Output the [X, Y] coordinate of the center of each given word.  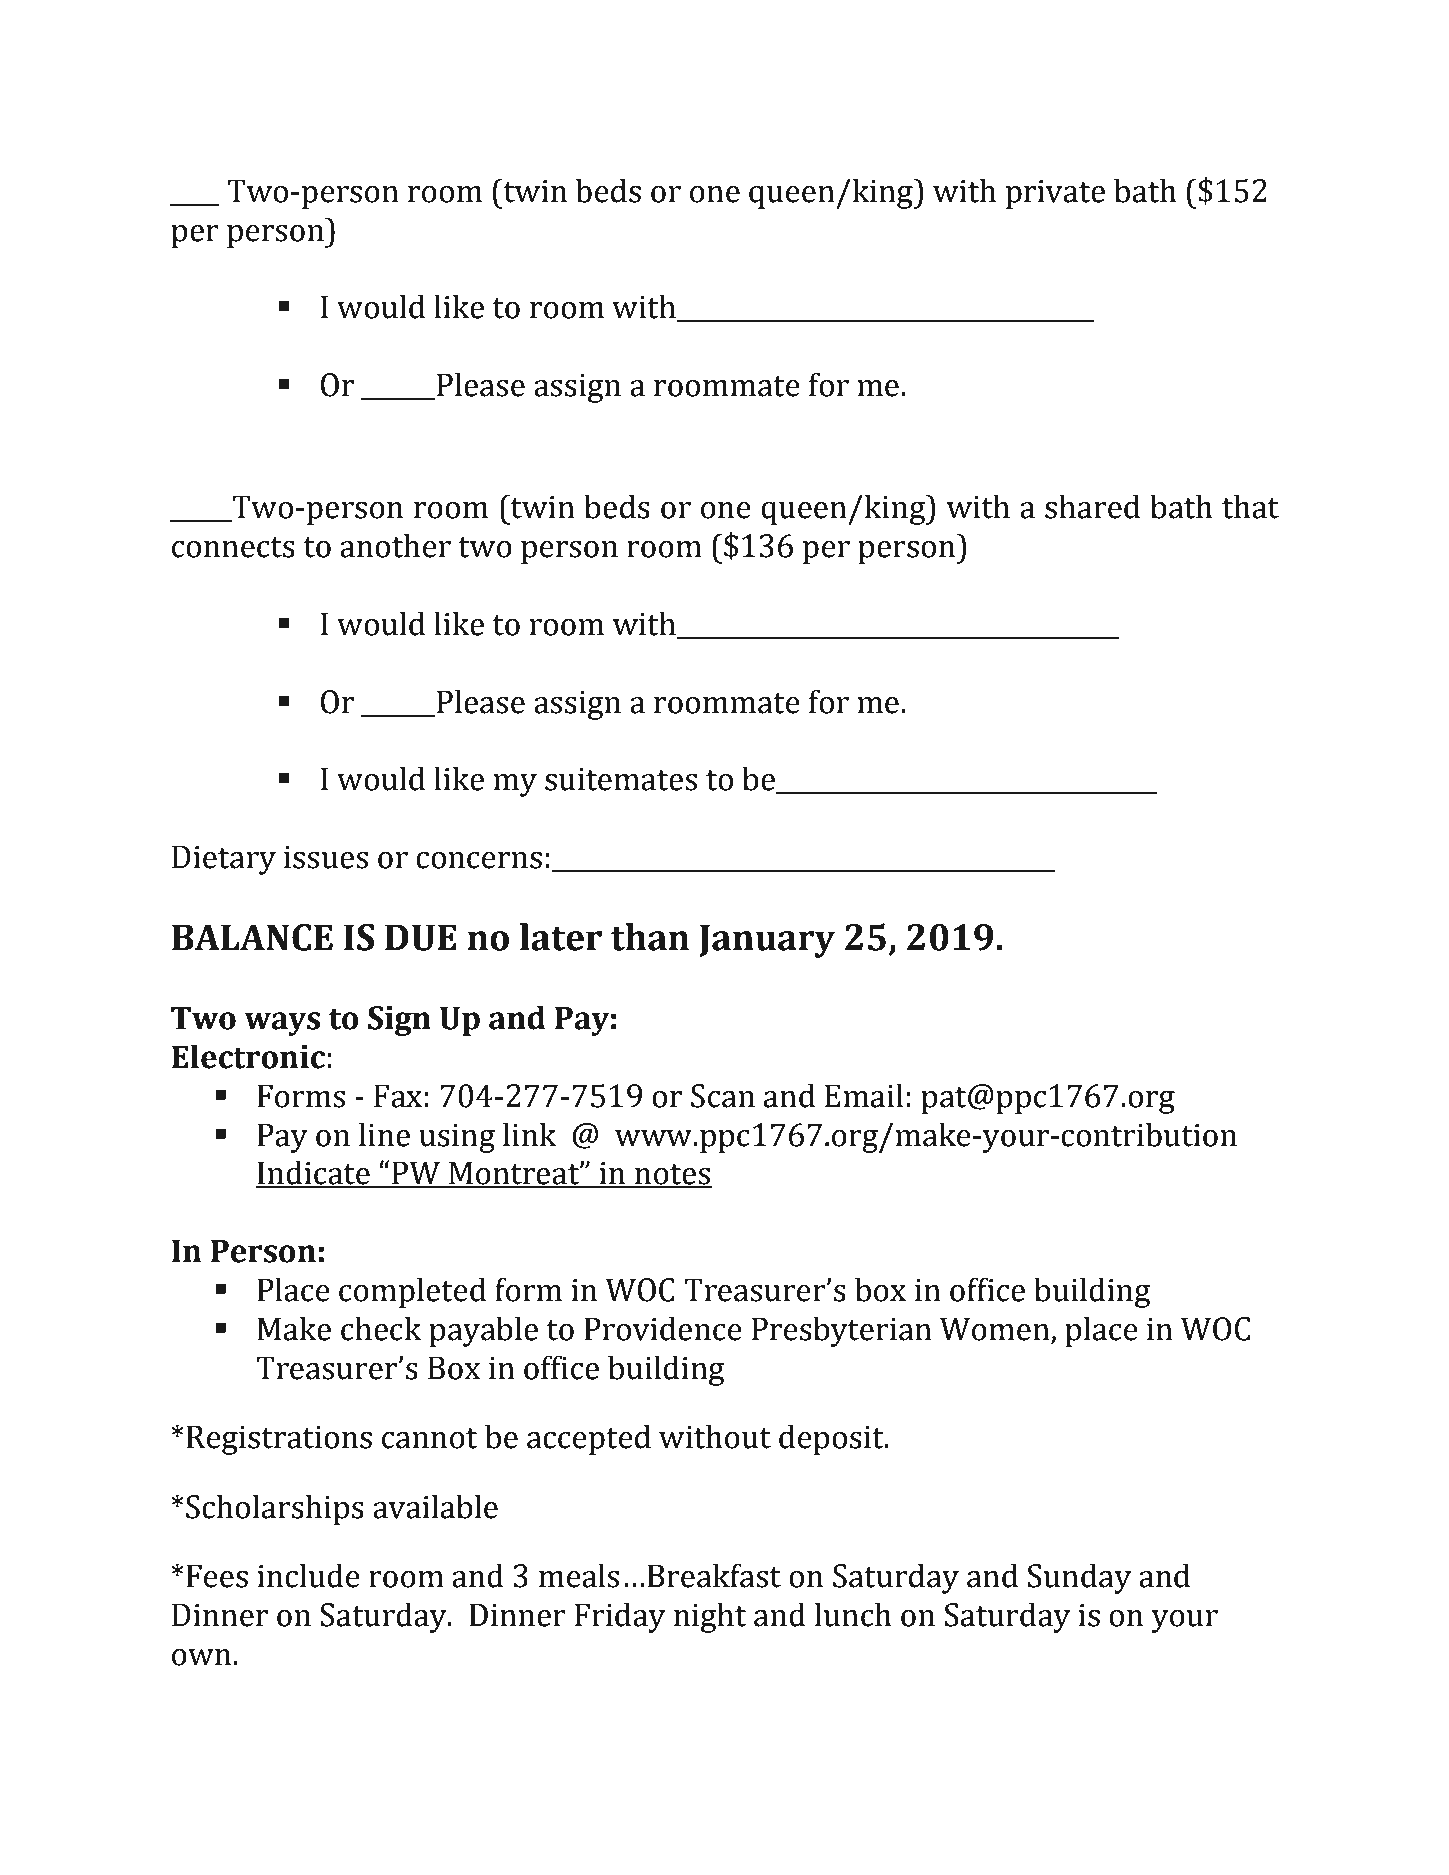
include [308, 1575]
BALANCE [252, 937]
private [1055, 194]
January [767, 941]
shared [1092, 506]
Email [864, 1095]
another [395, 545]
